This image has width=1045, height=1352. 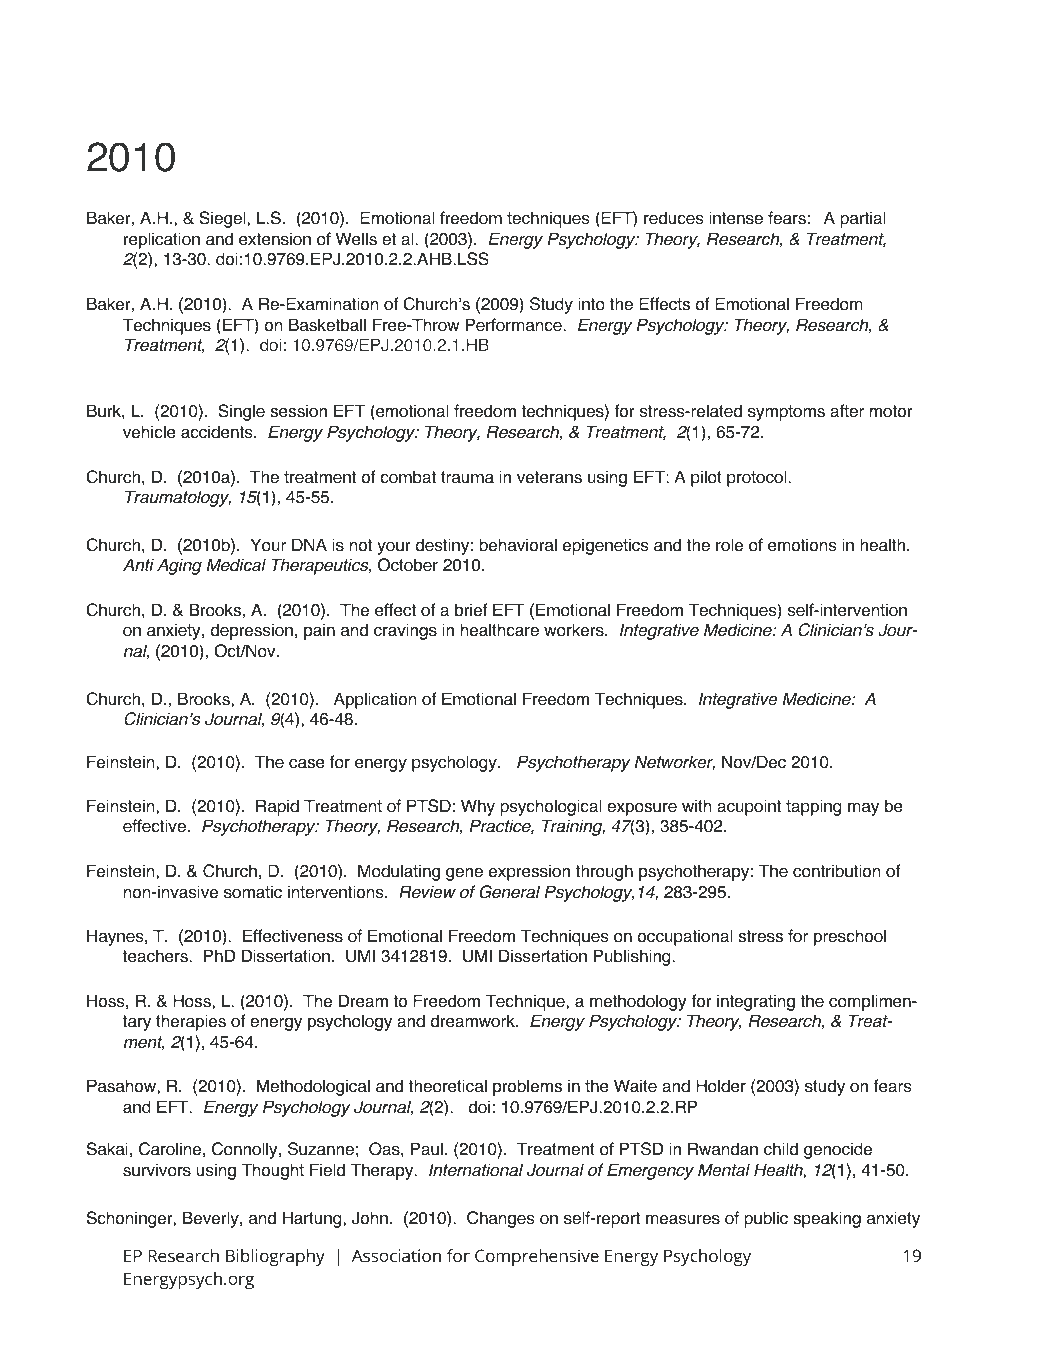 What do you see at coordinates (307, 763) in the image?
I see `case` at bounding box center [307, 763].
